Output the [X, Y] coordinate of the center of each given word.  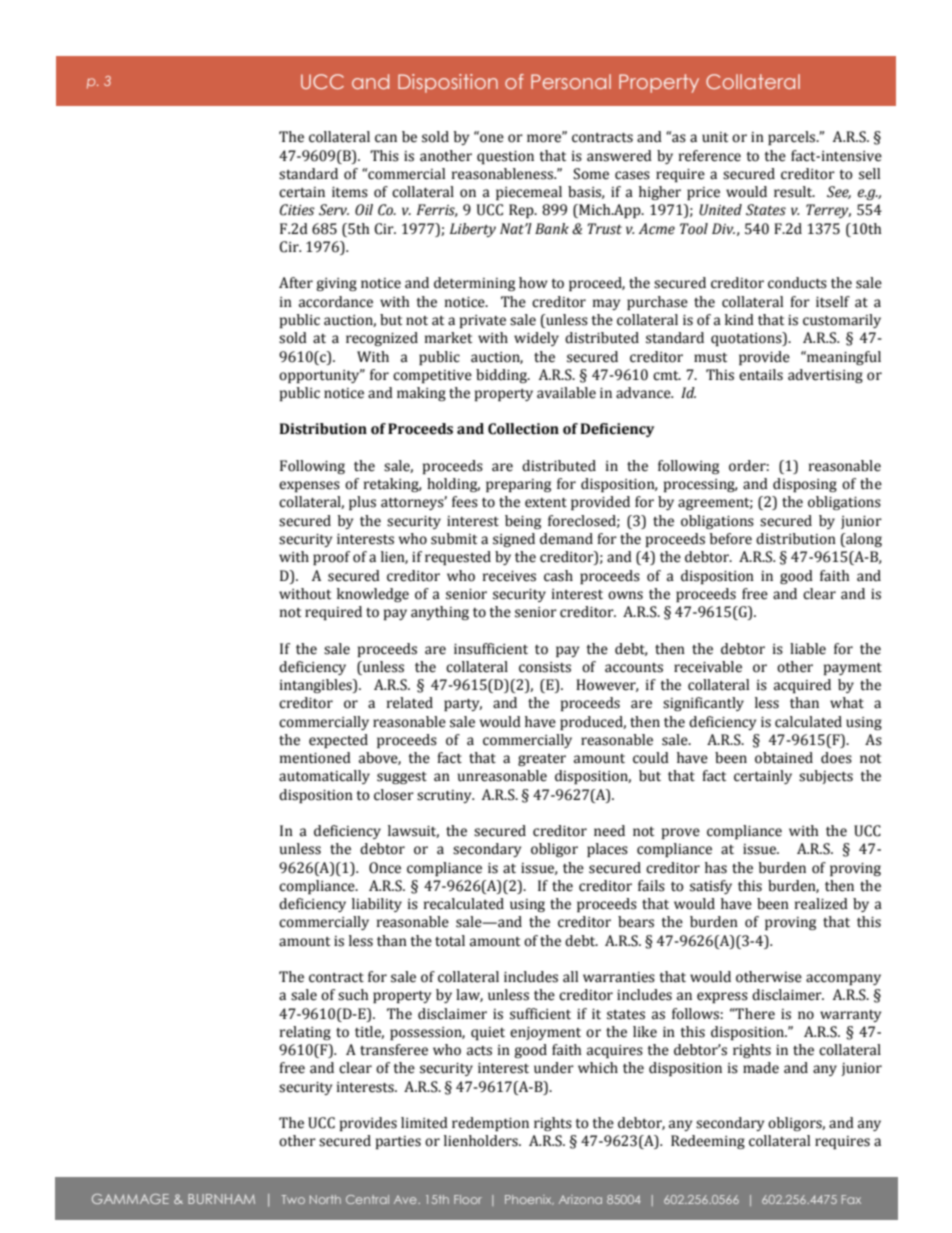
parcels [793, 138]
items [350, 192]
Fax [851, 1199]
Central [367, 1199]
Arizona [580, 1199]
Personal [571, 81]
